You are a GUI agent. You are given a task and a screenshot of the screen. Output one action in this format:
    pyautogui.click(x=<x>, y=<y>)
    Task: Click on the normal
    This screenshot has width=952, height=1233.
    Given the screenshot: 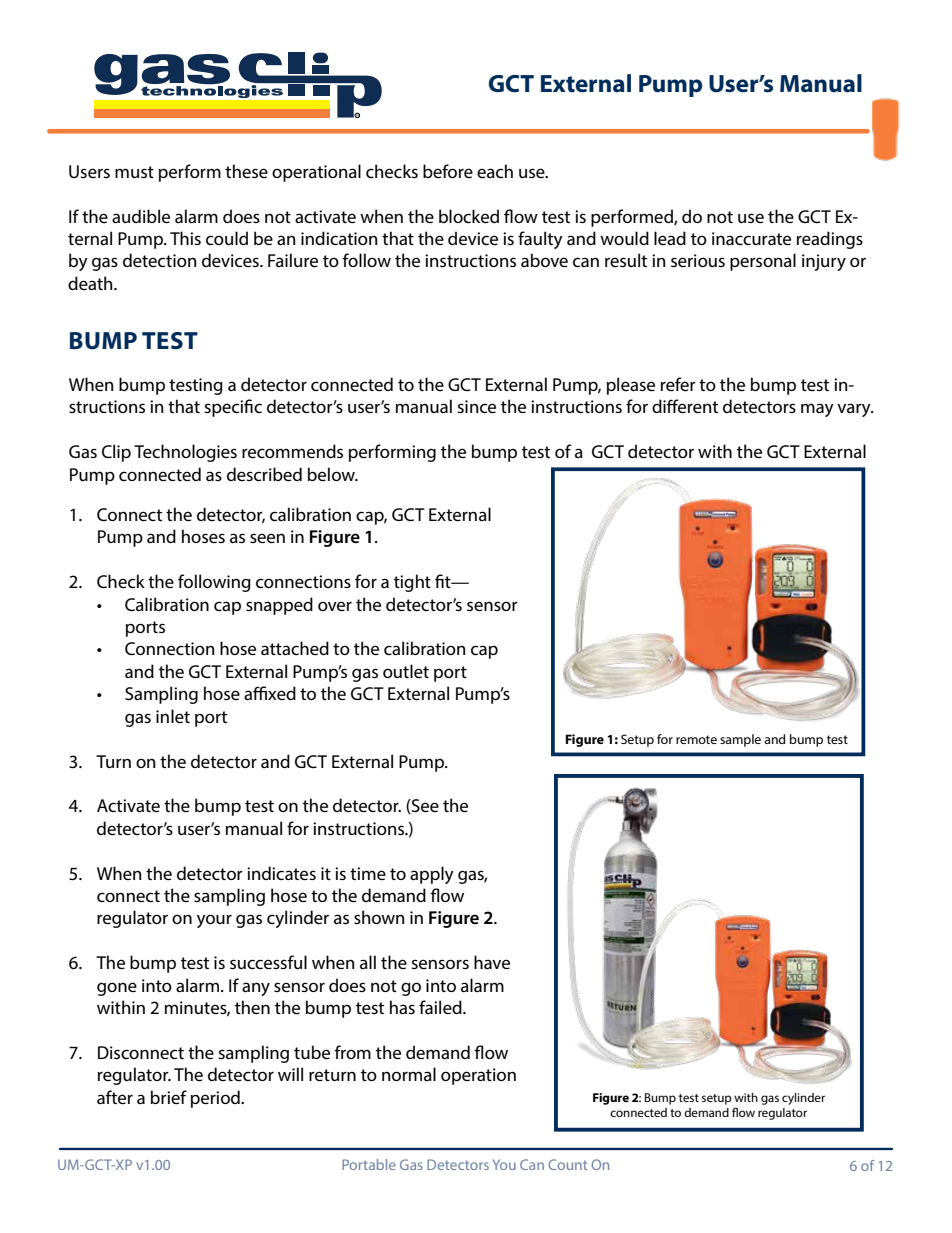 What is the action you would take?
    pyautogui.click(x=409, y=1074)
